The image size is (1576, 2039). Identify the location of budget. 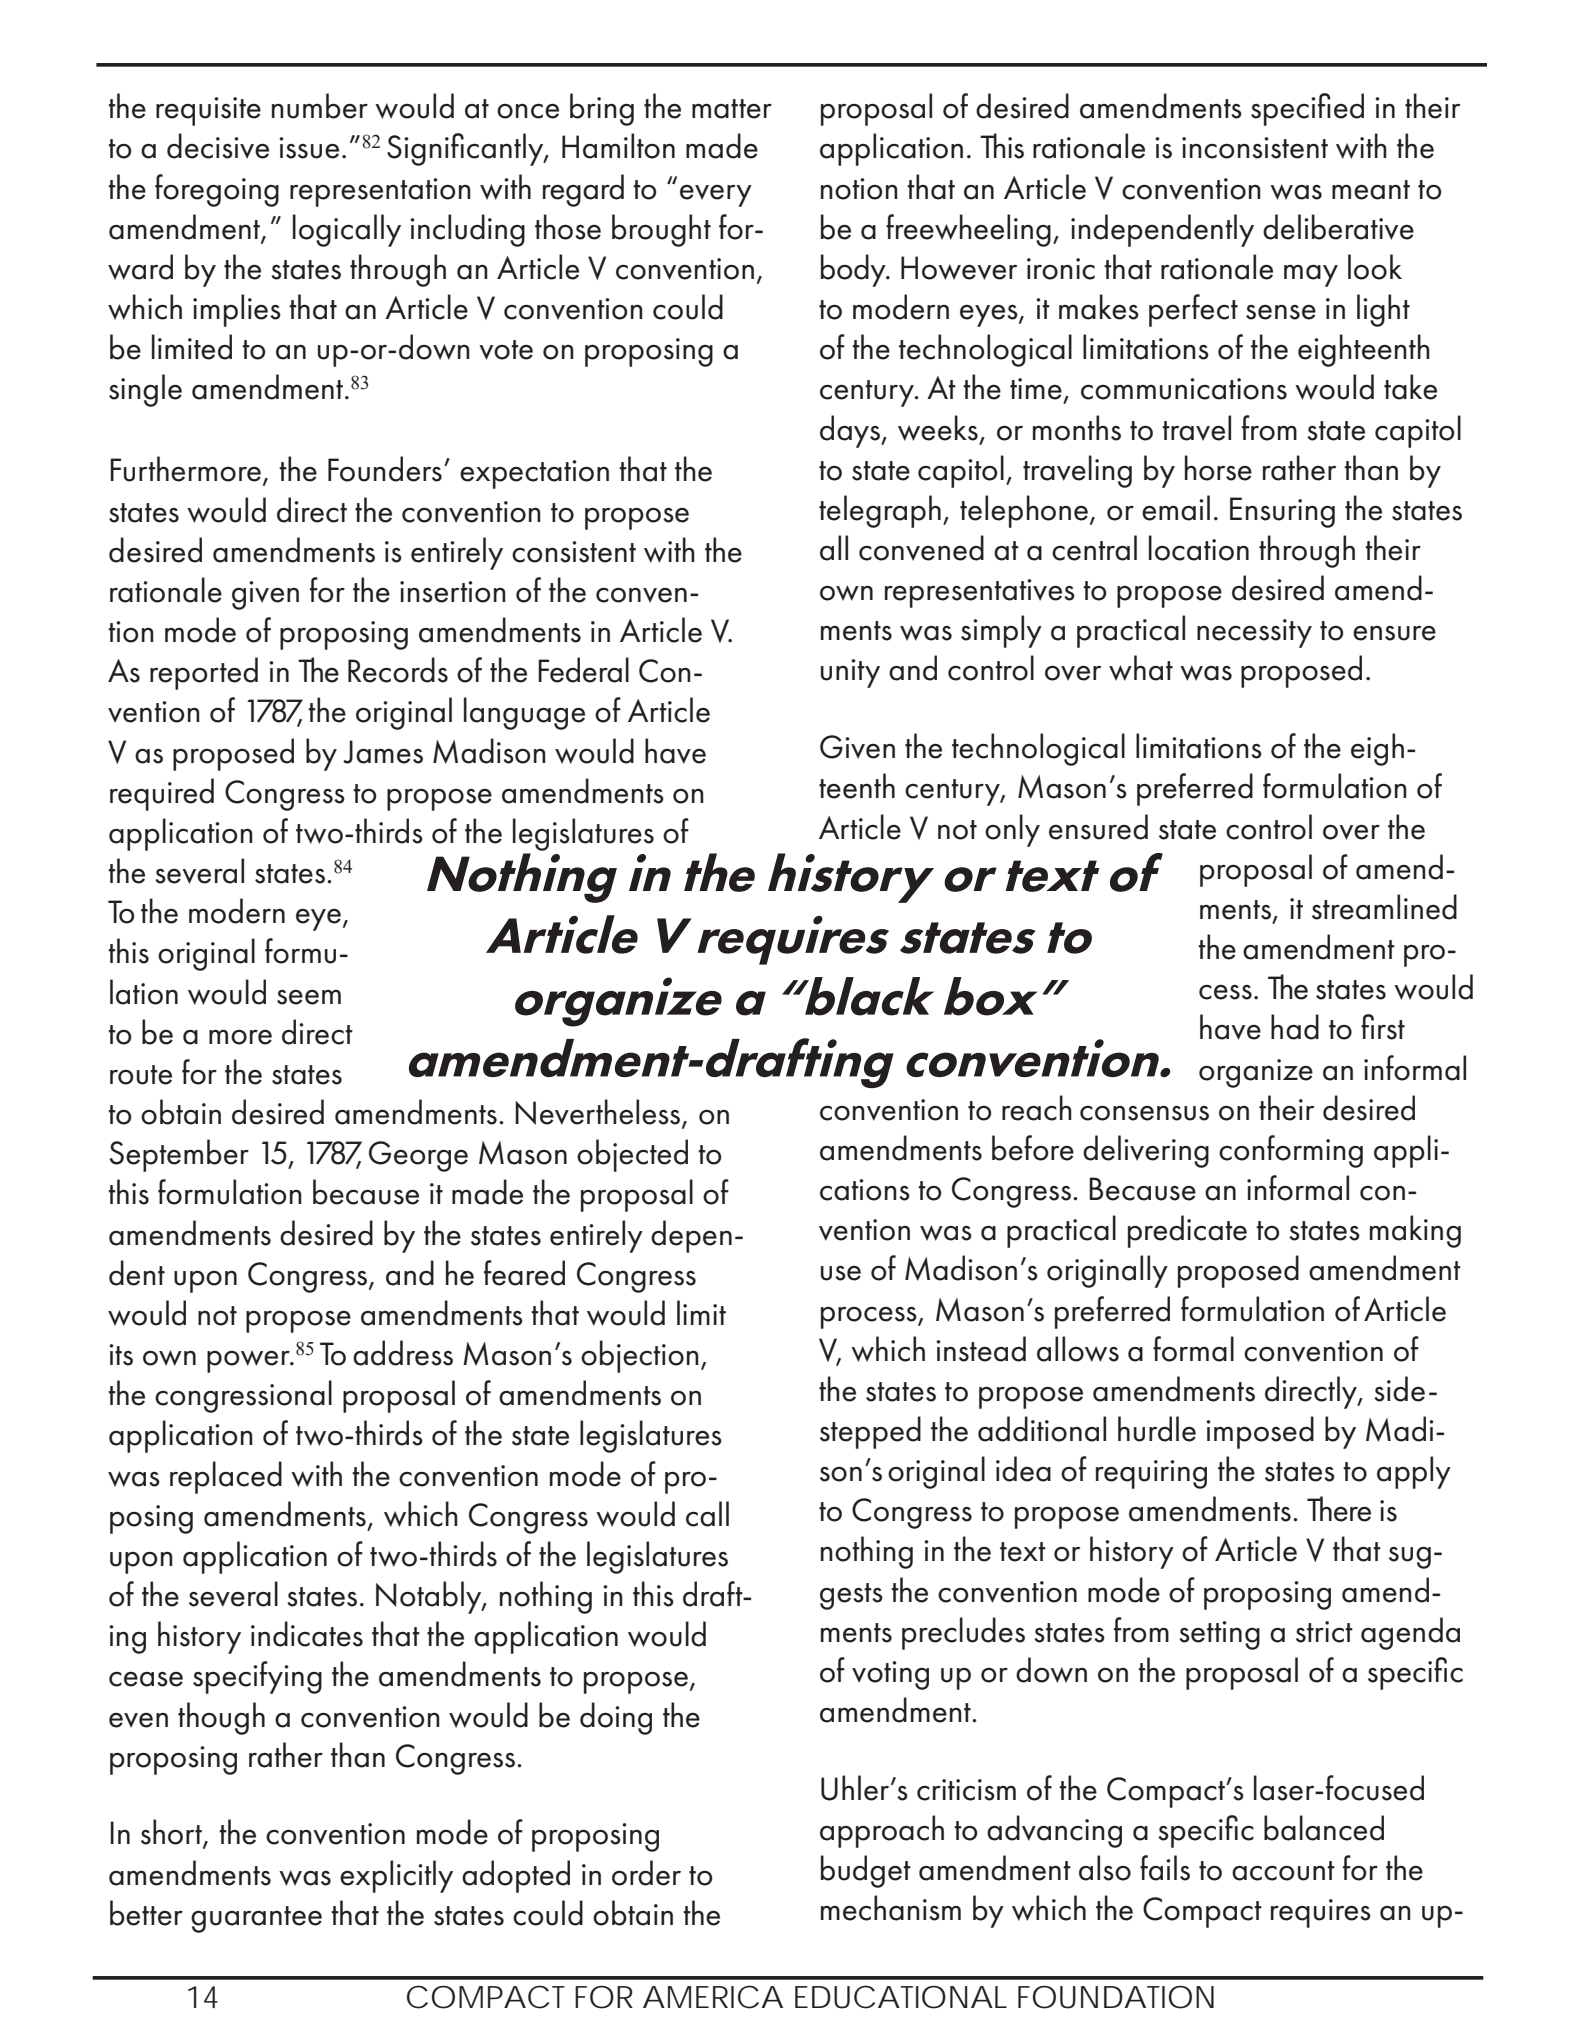
(866, 1871).
